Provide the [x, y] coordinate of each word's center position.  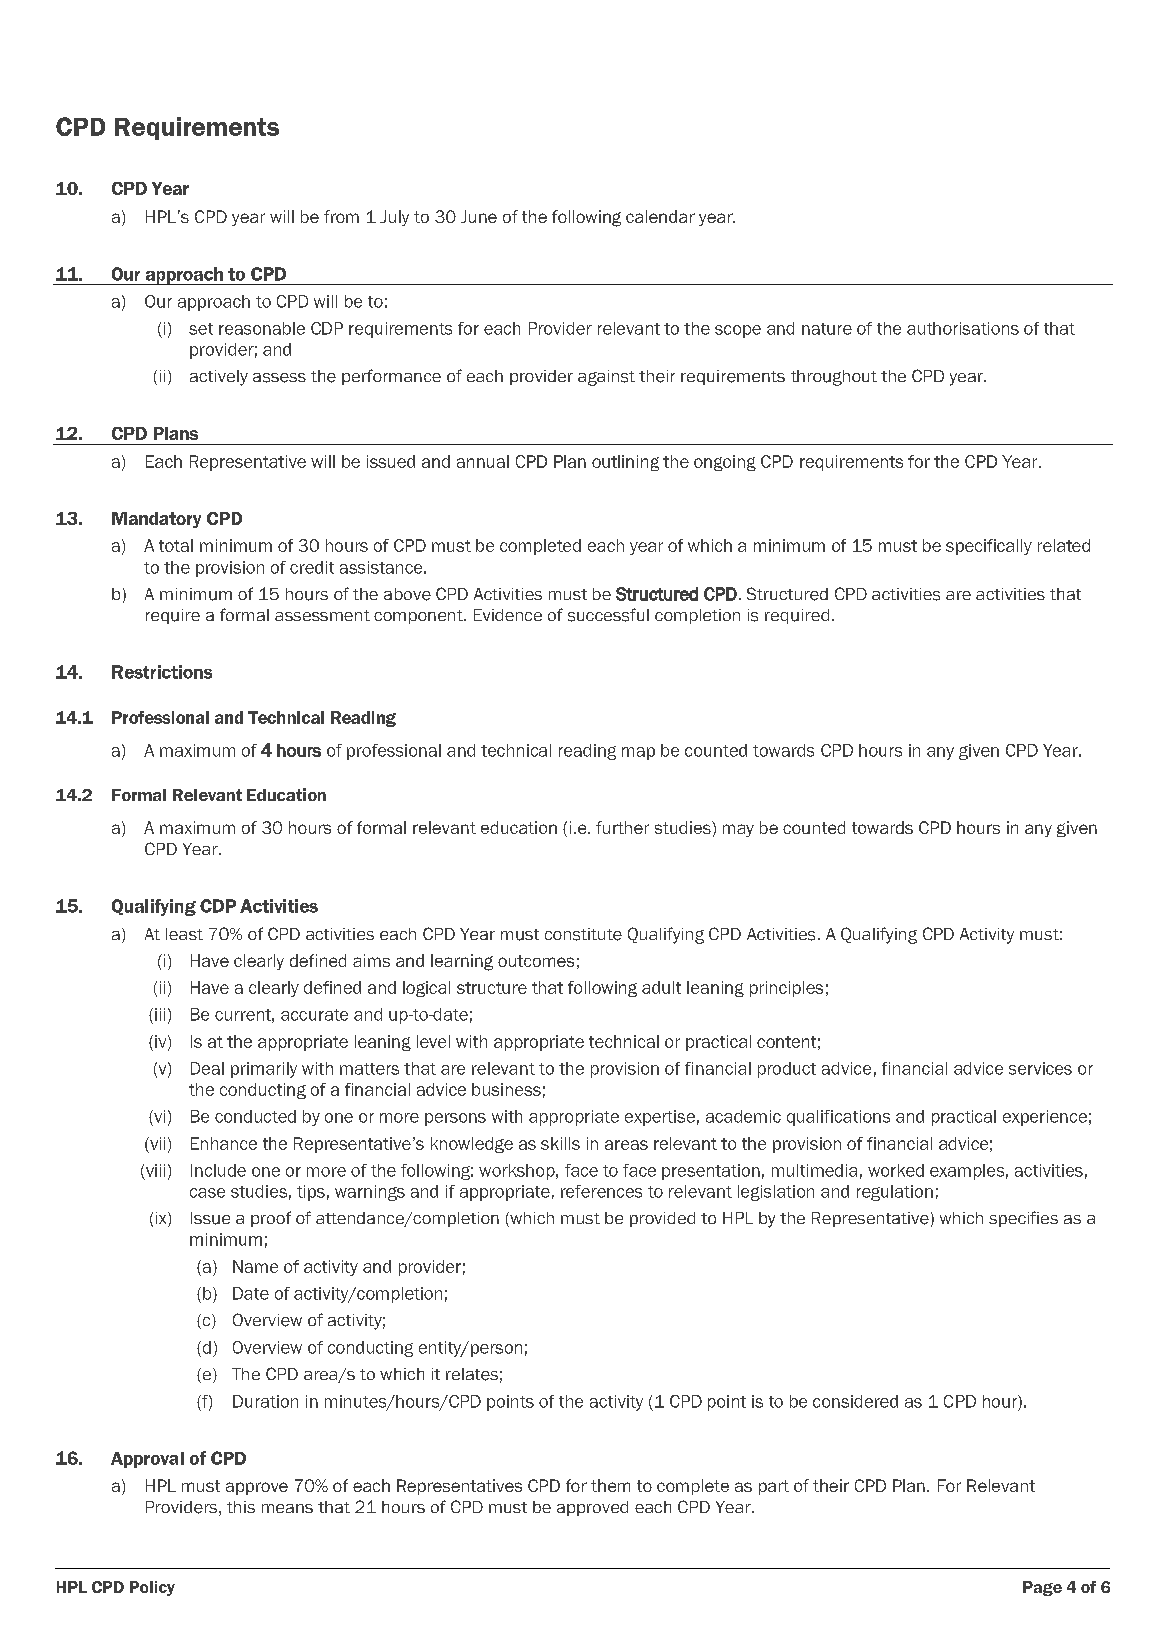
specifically [989, 547]
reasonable [262, 328]
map [638, 753]
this [241, 1507]
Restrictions [162, 672]
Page [1042, 1588]
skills [560, 1143]
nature [827, 329]
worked [896, 1170]
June [479, 216]
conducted [255, 1116]
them [610, 1485]
